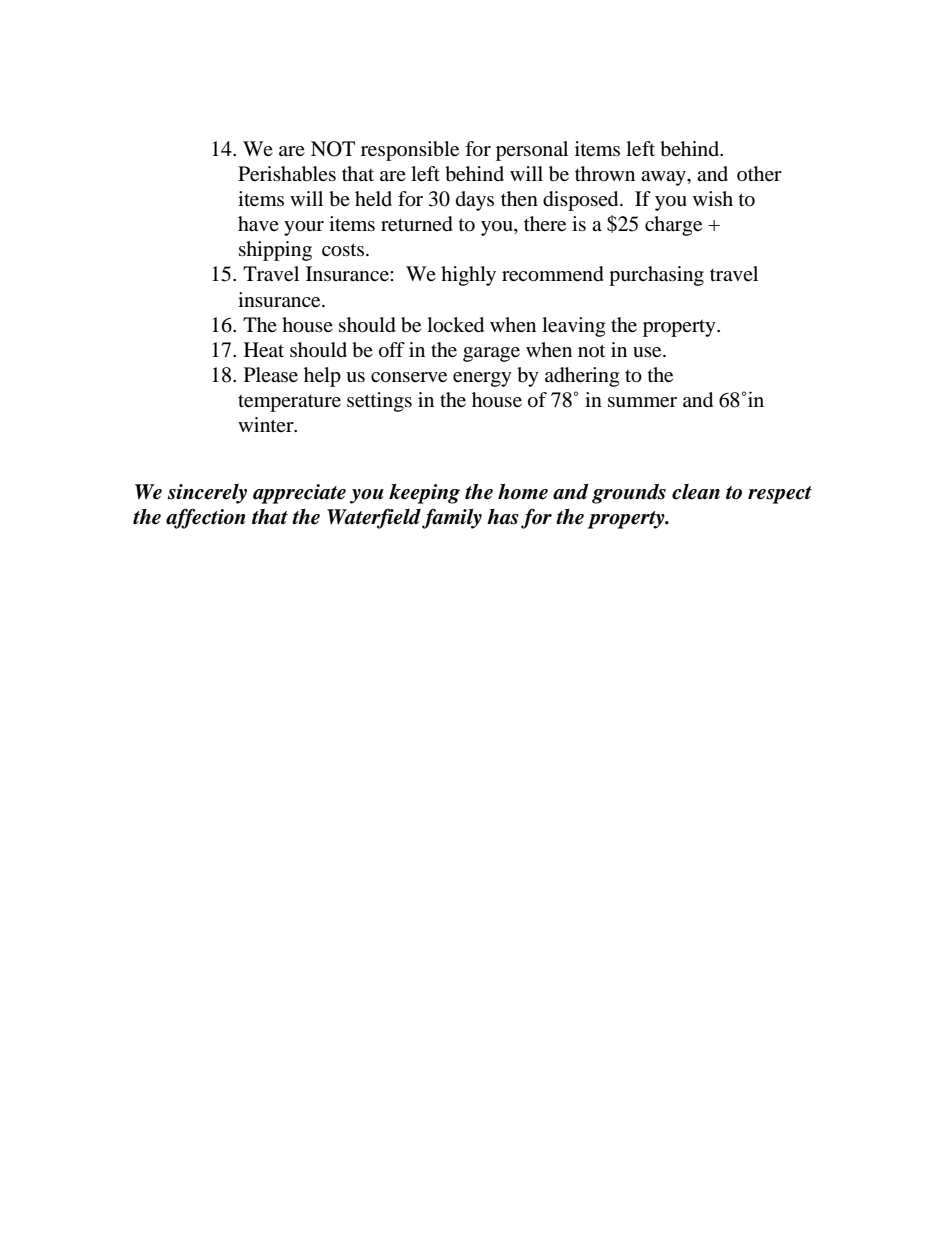 The image size is (952, 1233). What do you see at coordinates (379, 402) in the page?
I see `settings` at bounding box center [379, 402].
